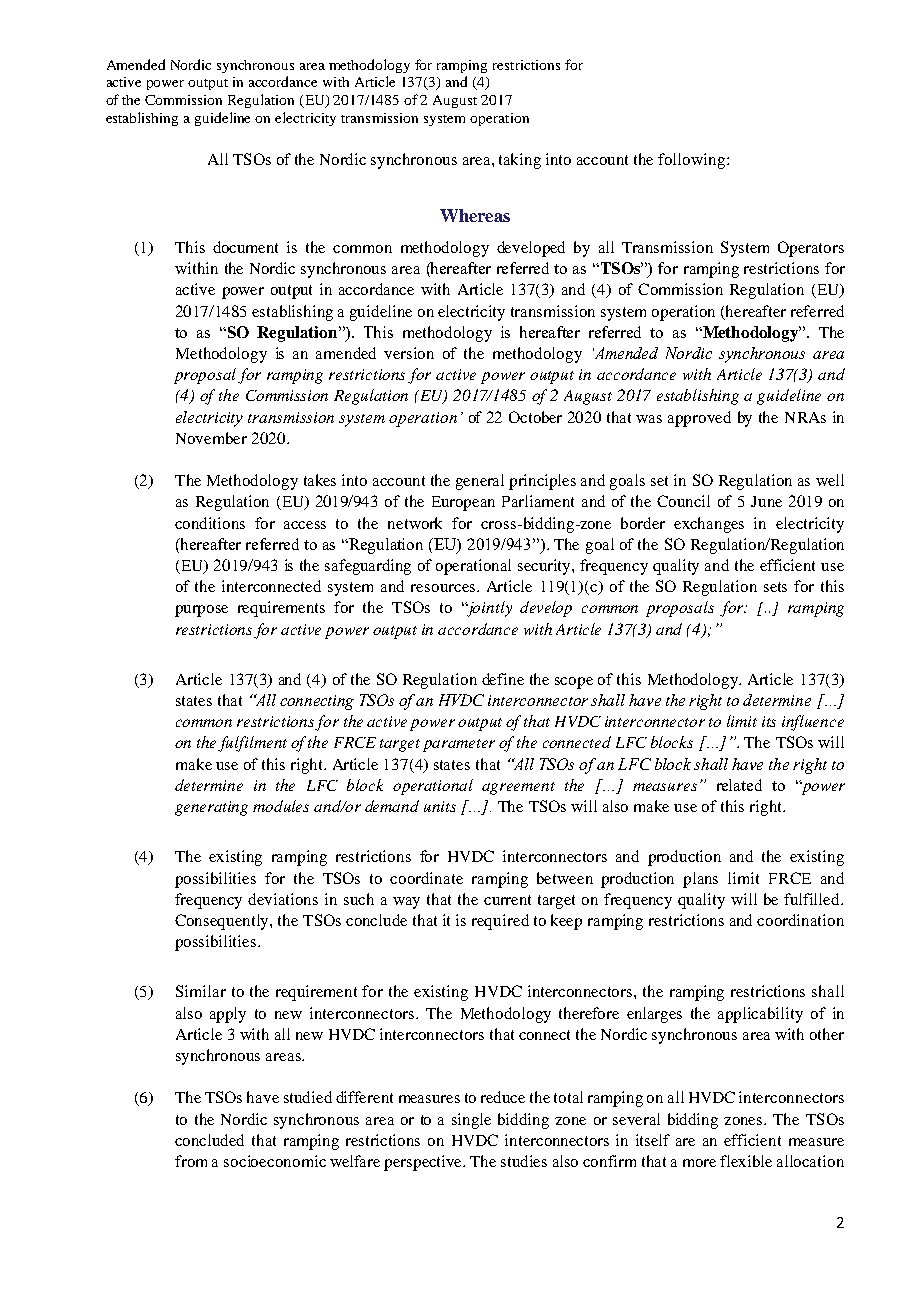 The width and height of the screenshot is (924, 1308). What do you see at coordinates (520, 161) in the screenshot?
I see `taking` at bounding box center [520, 161].
